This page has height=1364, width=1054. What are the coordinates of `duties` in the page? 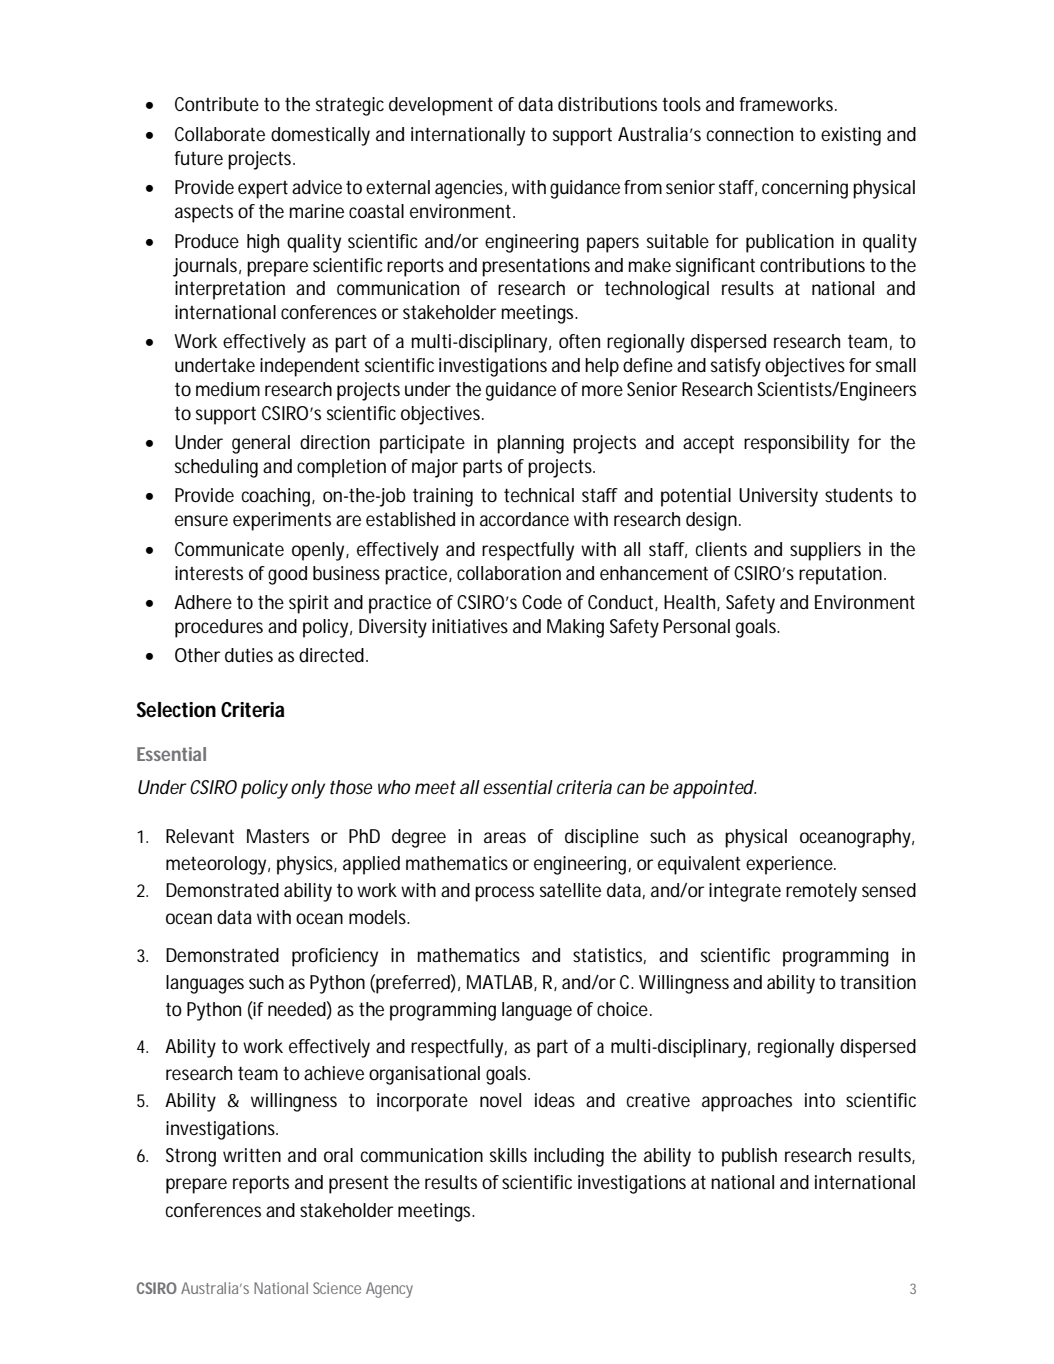 It's located at (249, 655).
